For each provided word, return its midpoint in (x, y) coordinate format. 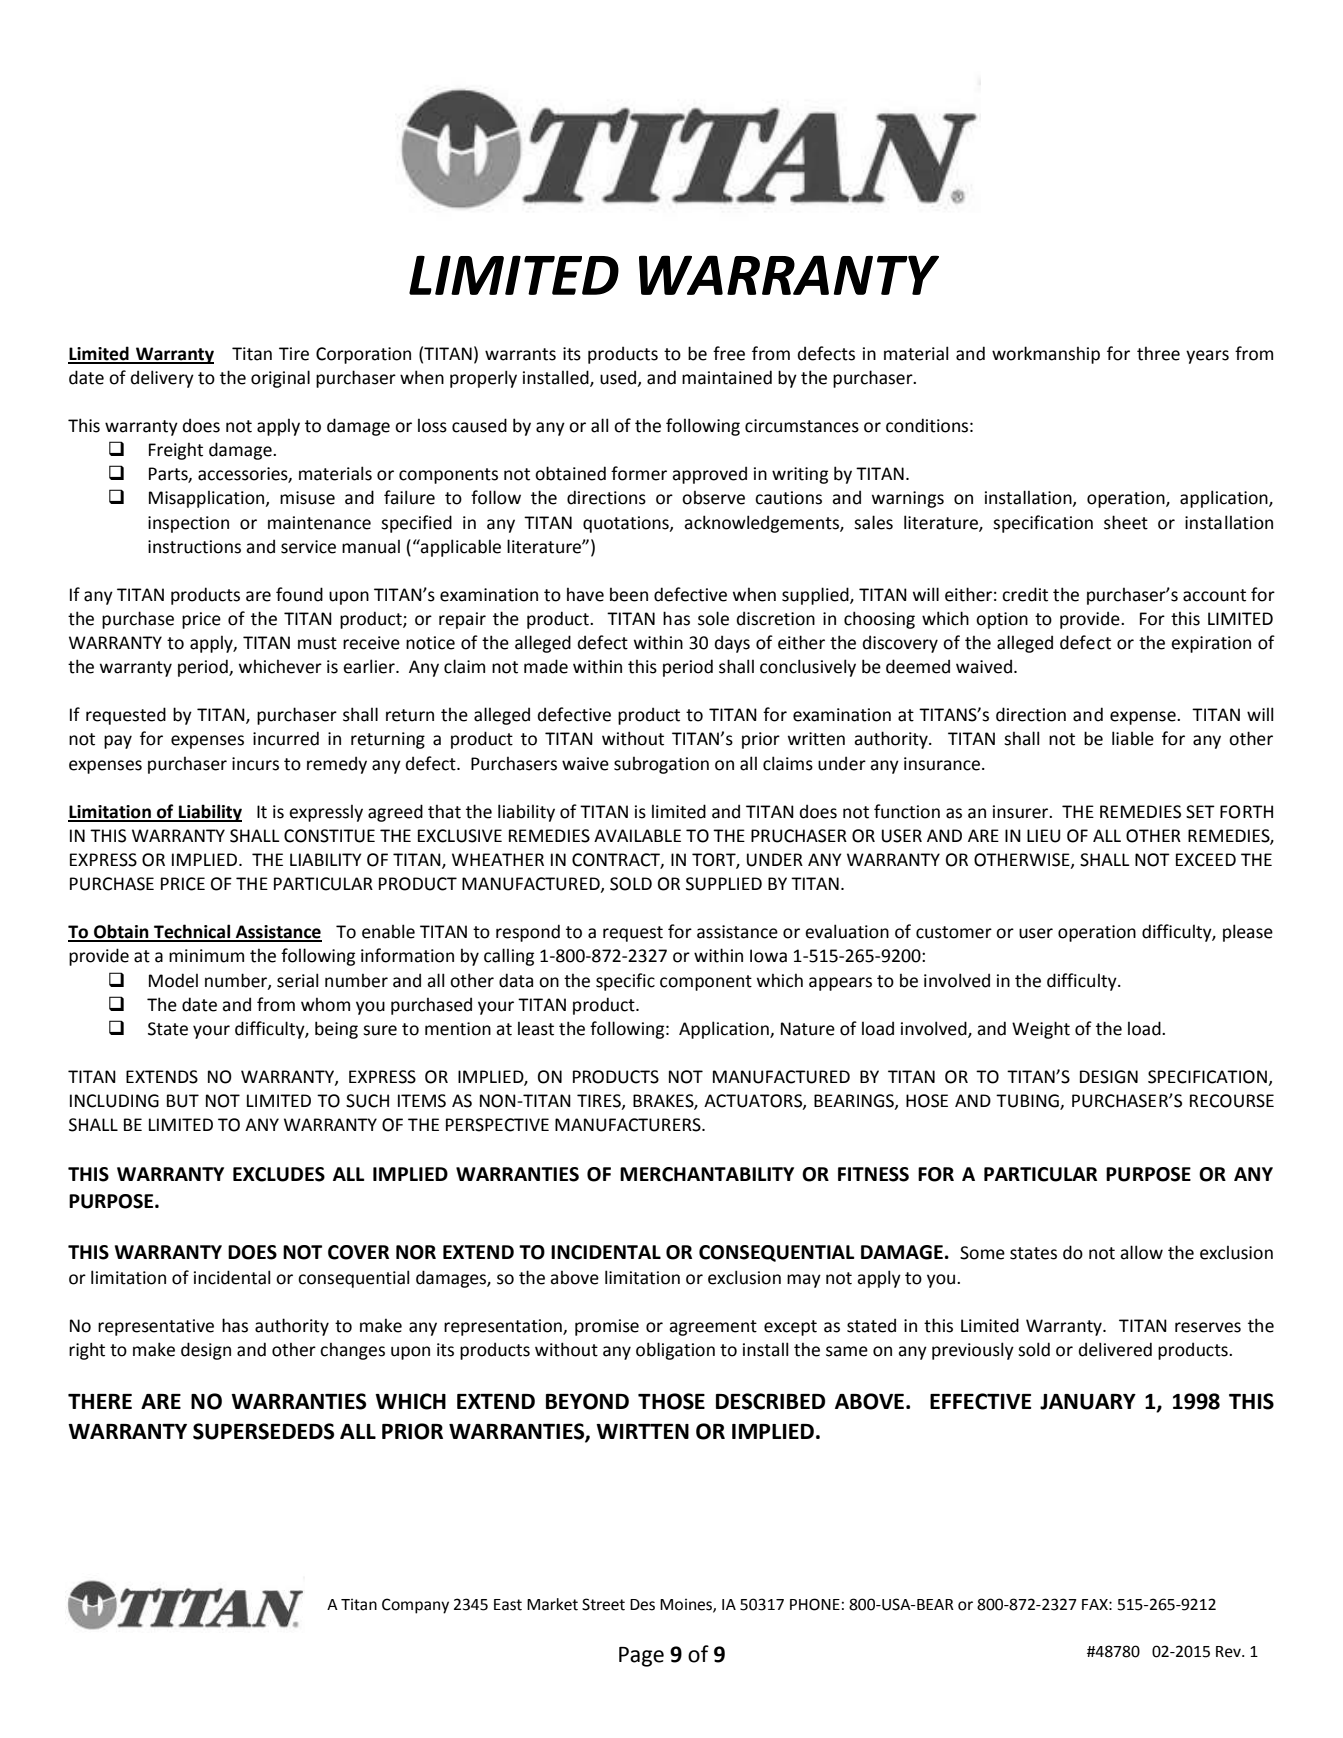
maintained (727, 377)
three (1158, 353)
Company (415, 1606)
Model (173, 980)
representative (156, 1327)
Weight (1041, 1030)
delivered (1115, 1349)
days (732, 644)
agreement (713, 1328)
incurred (286, 738)
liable (1133, 738)
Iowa (768, 956)
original (280, 379)
